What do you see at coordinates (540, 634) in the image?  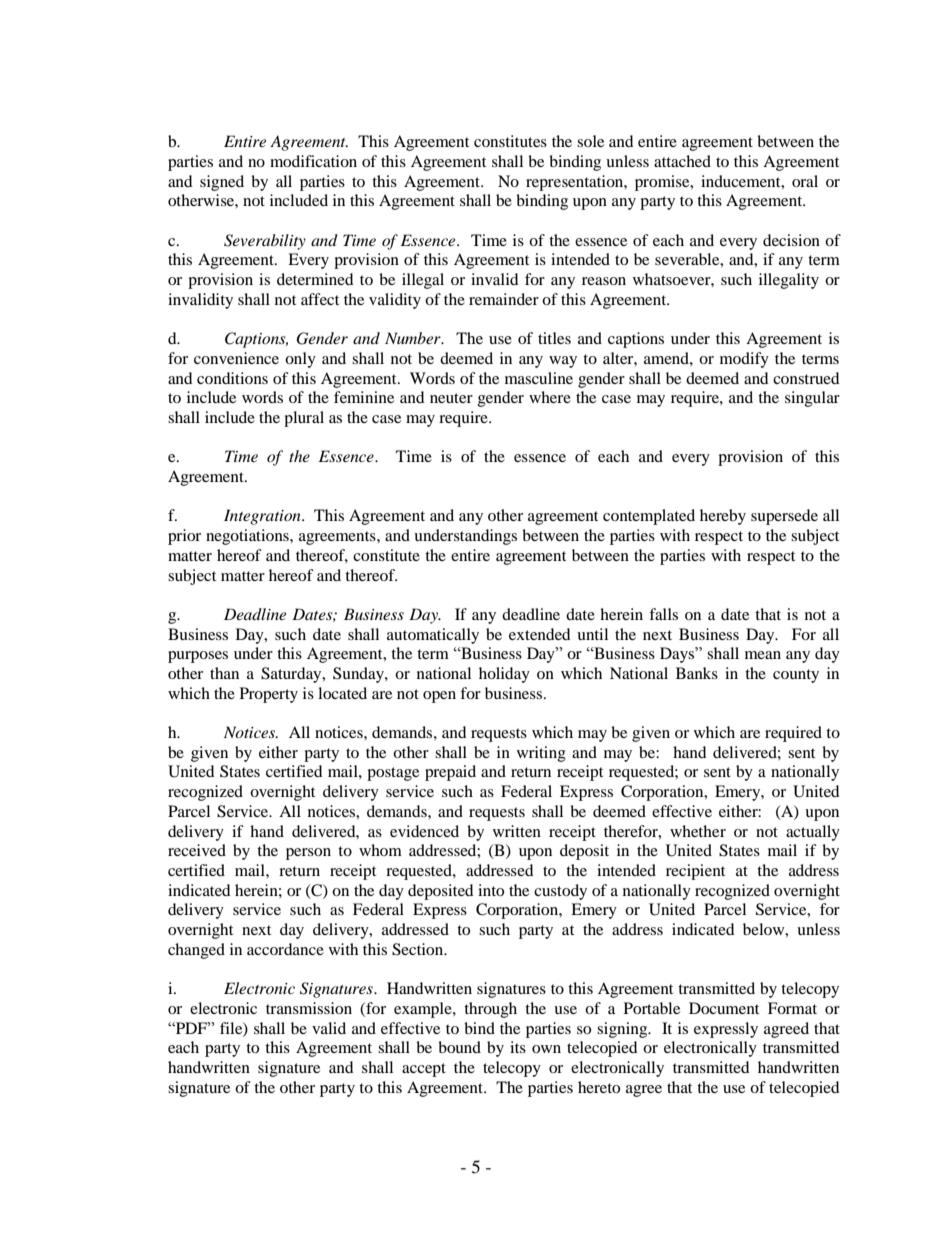 I see `extended` at bounding box center [540, 634].
